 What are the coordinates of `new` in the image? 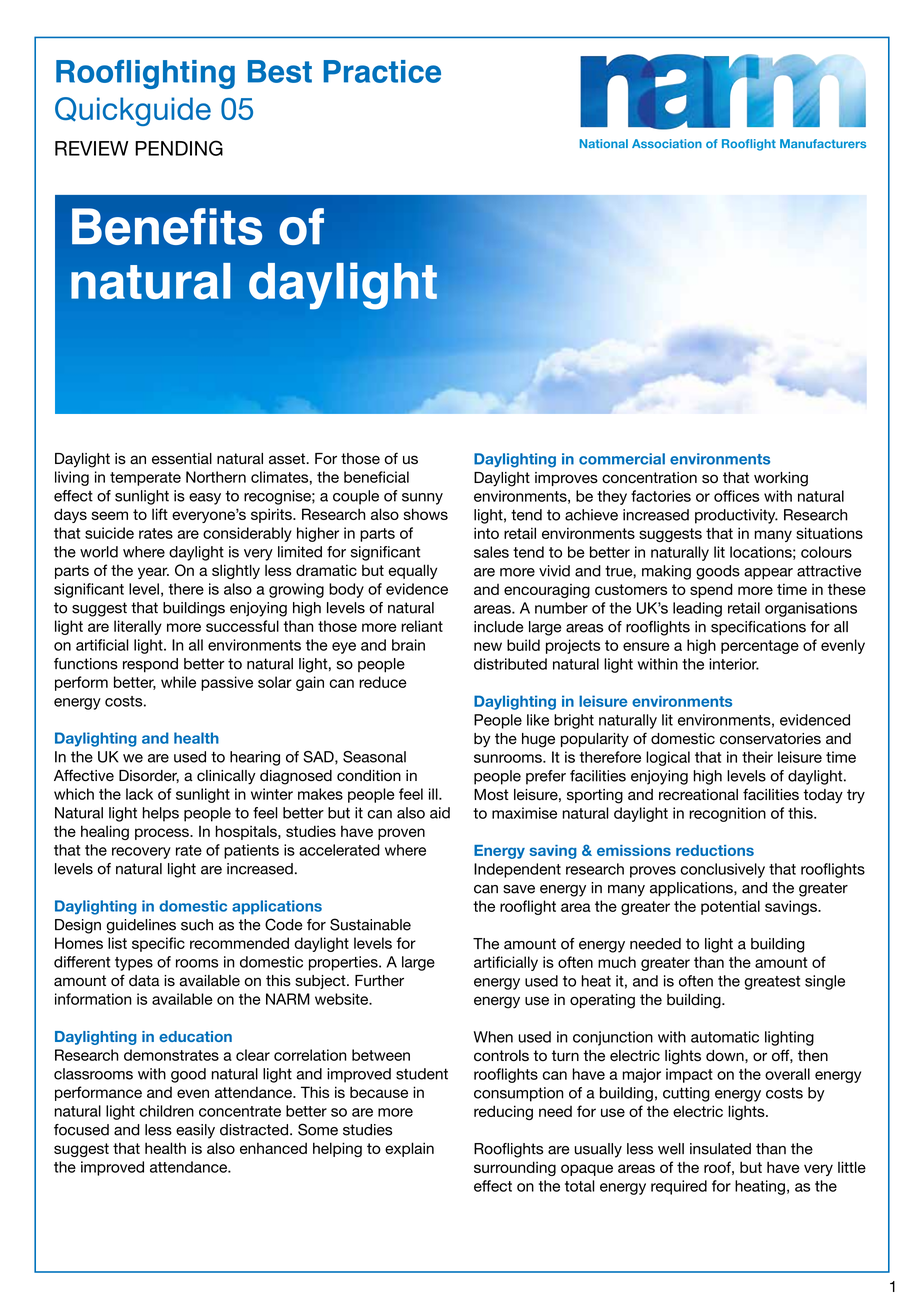 It's located at (488, 646).
